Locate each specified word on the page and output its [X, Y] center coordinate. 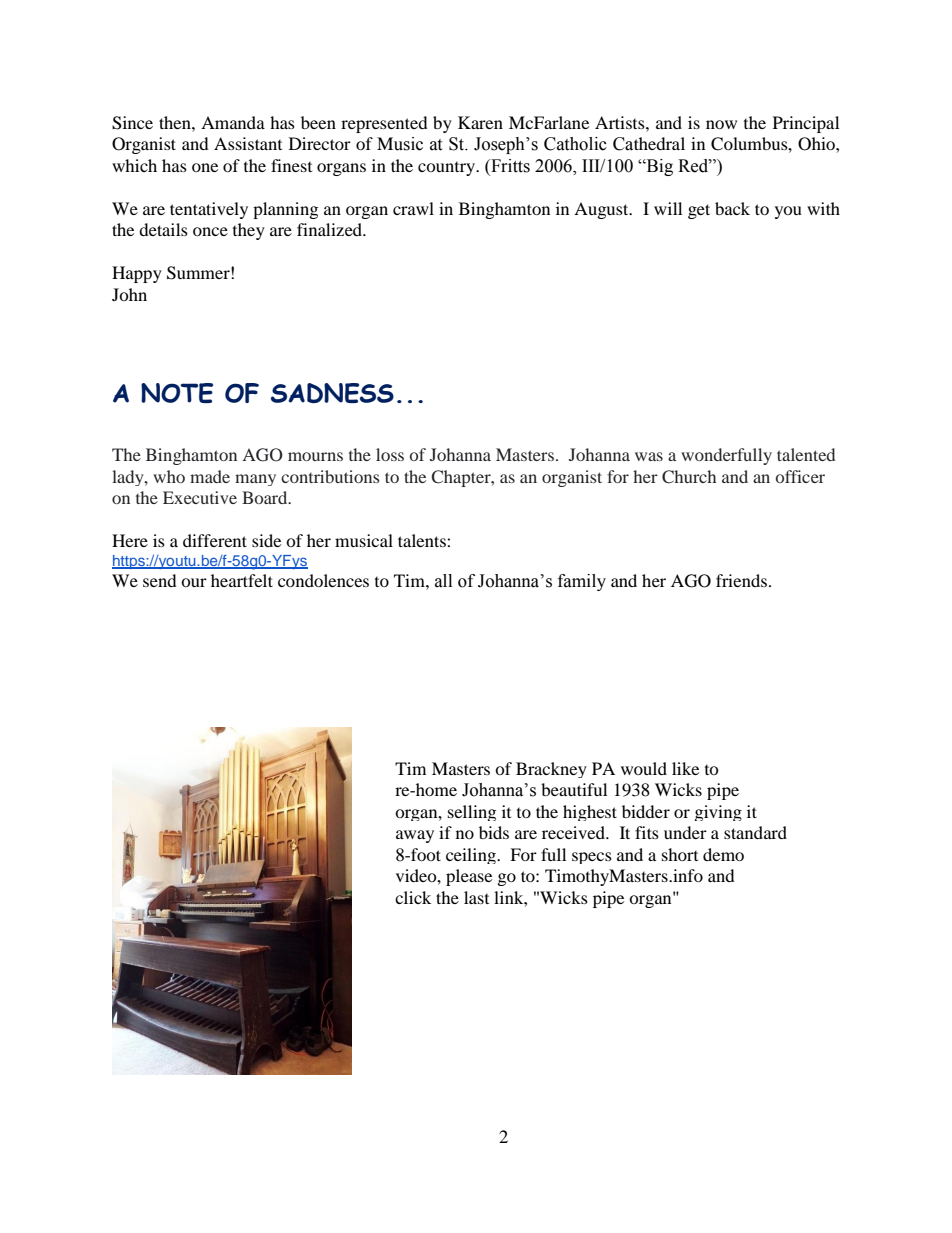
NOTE [177, 393]
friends [741, 580]
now [721, 124]
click [413, 897]
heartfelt [242, 580]
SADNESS [332, 393]
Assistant [248, 143]
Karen [480, 122]
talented [806, 454]
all [443, 581]
